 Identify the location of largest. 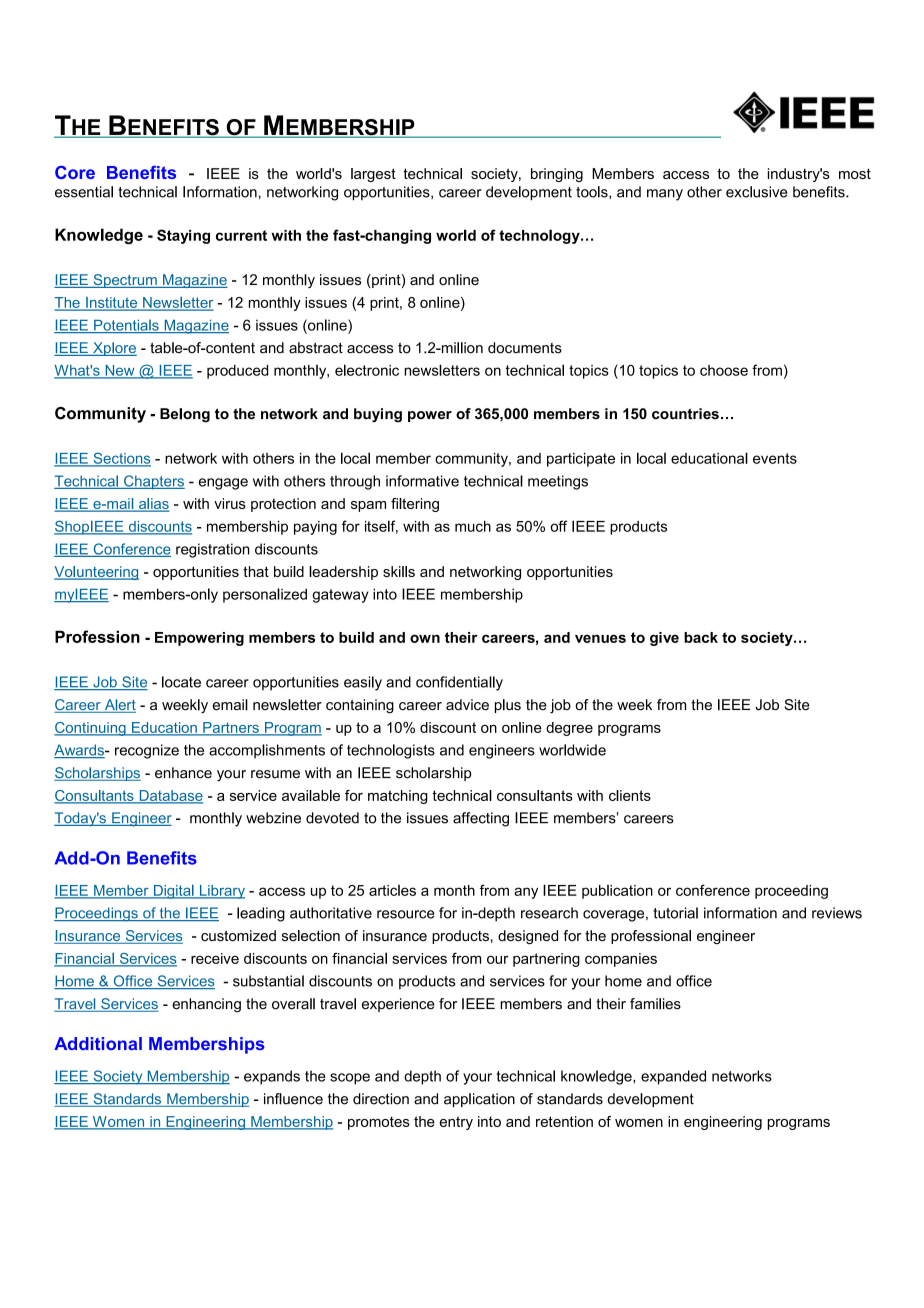
(373, 175).
